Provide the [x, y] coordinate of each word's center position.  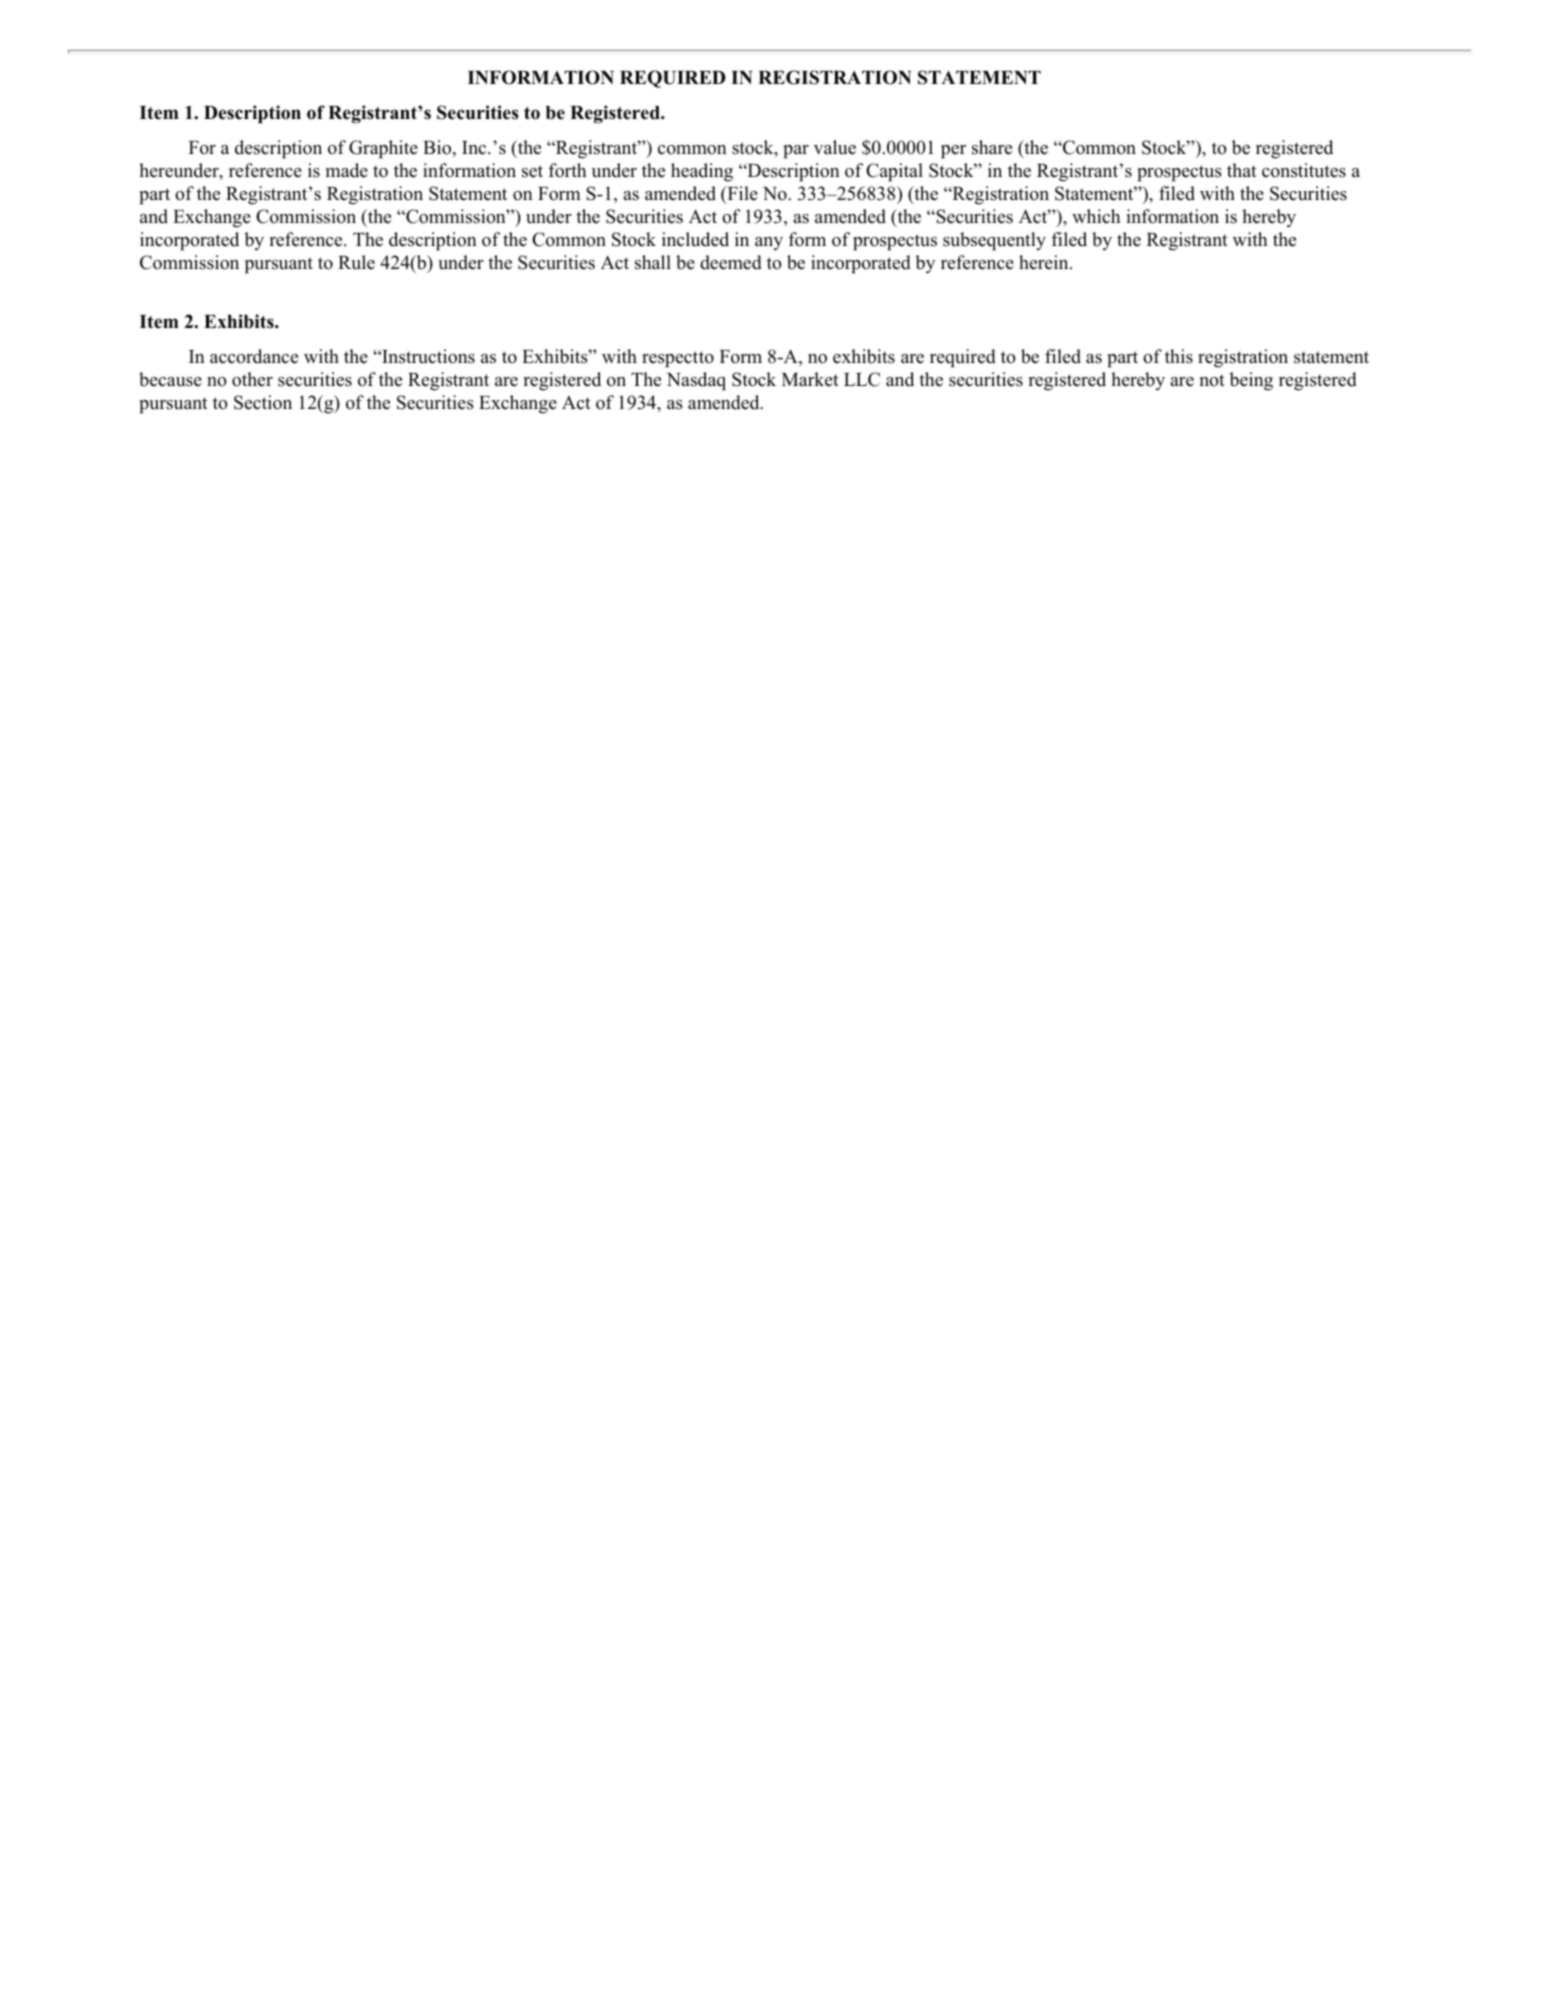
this [1179, 356]
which [1096, 216]
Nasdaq [696, 381]
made [347, 170]
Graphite [383, 149]
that [1242, 170]
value [835, 147]
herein [1045, 262]
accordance [254, 356]
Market [810, 379]
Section [263, 402]
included [695, 239]
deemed [731, 262]
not [1212, 380]
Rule [356, 262]
